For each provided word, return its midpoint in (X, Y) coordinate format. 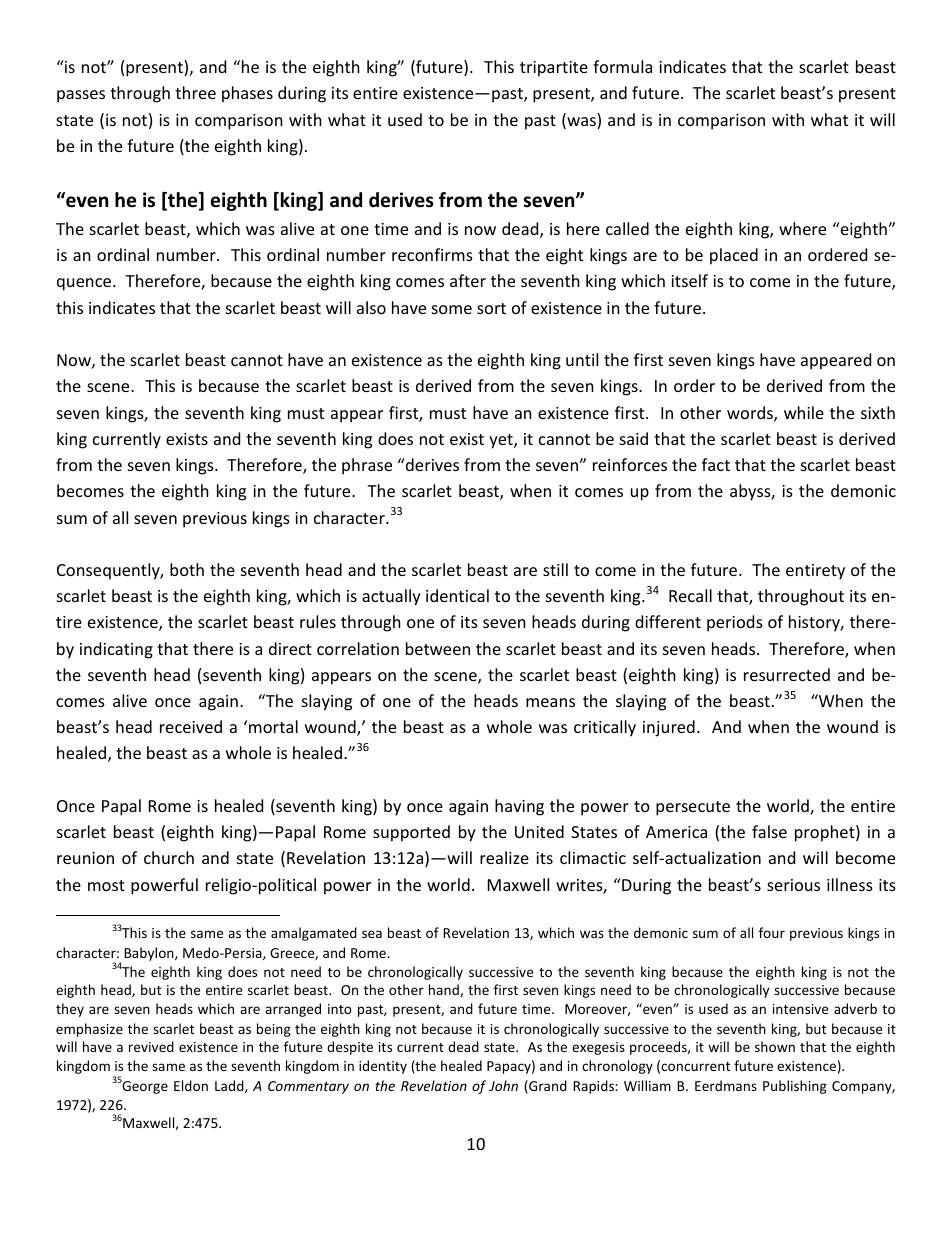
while (804, 412)
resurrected (787, 674)
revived (151, 1046)
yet (502, 441)
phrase (367, 466)
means (550, 702)
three (195, 92)
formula (622, 66)
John (503, 1085)
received (191, 726)
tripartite (554, 69)
